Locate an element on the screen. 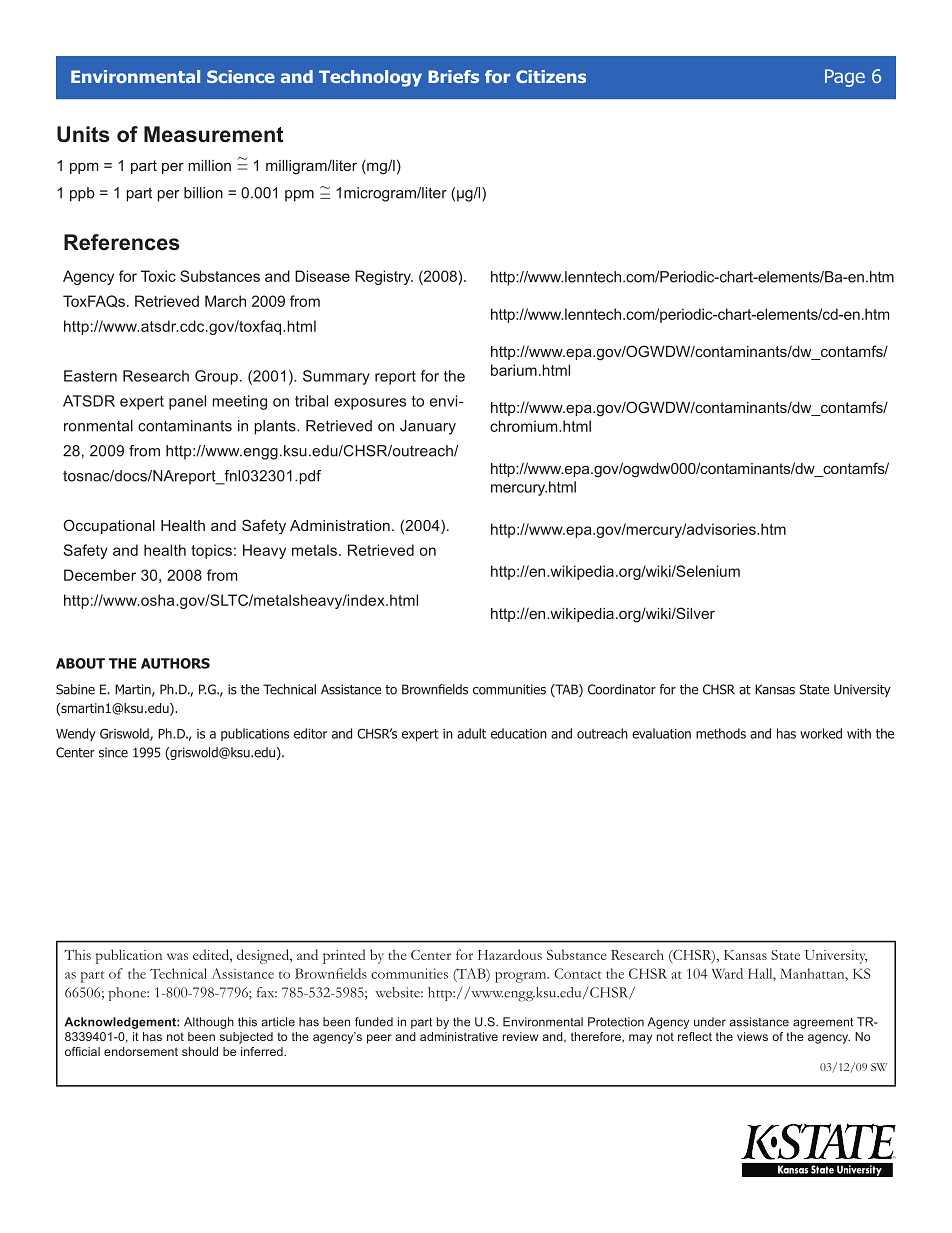 The width and height of the screenshot is (952, 1233). Coordinator is located at coordinates (622, 689).
